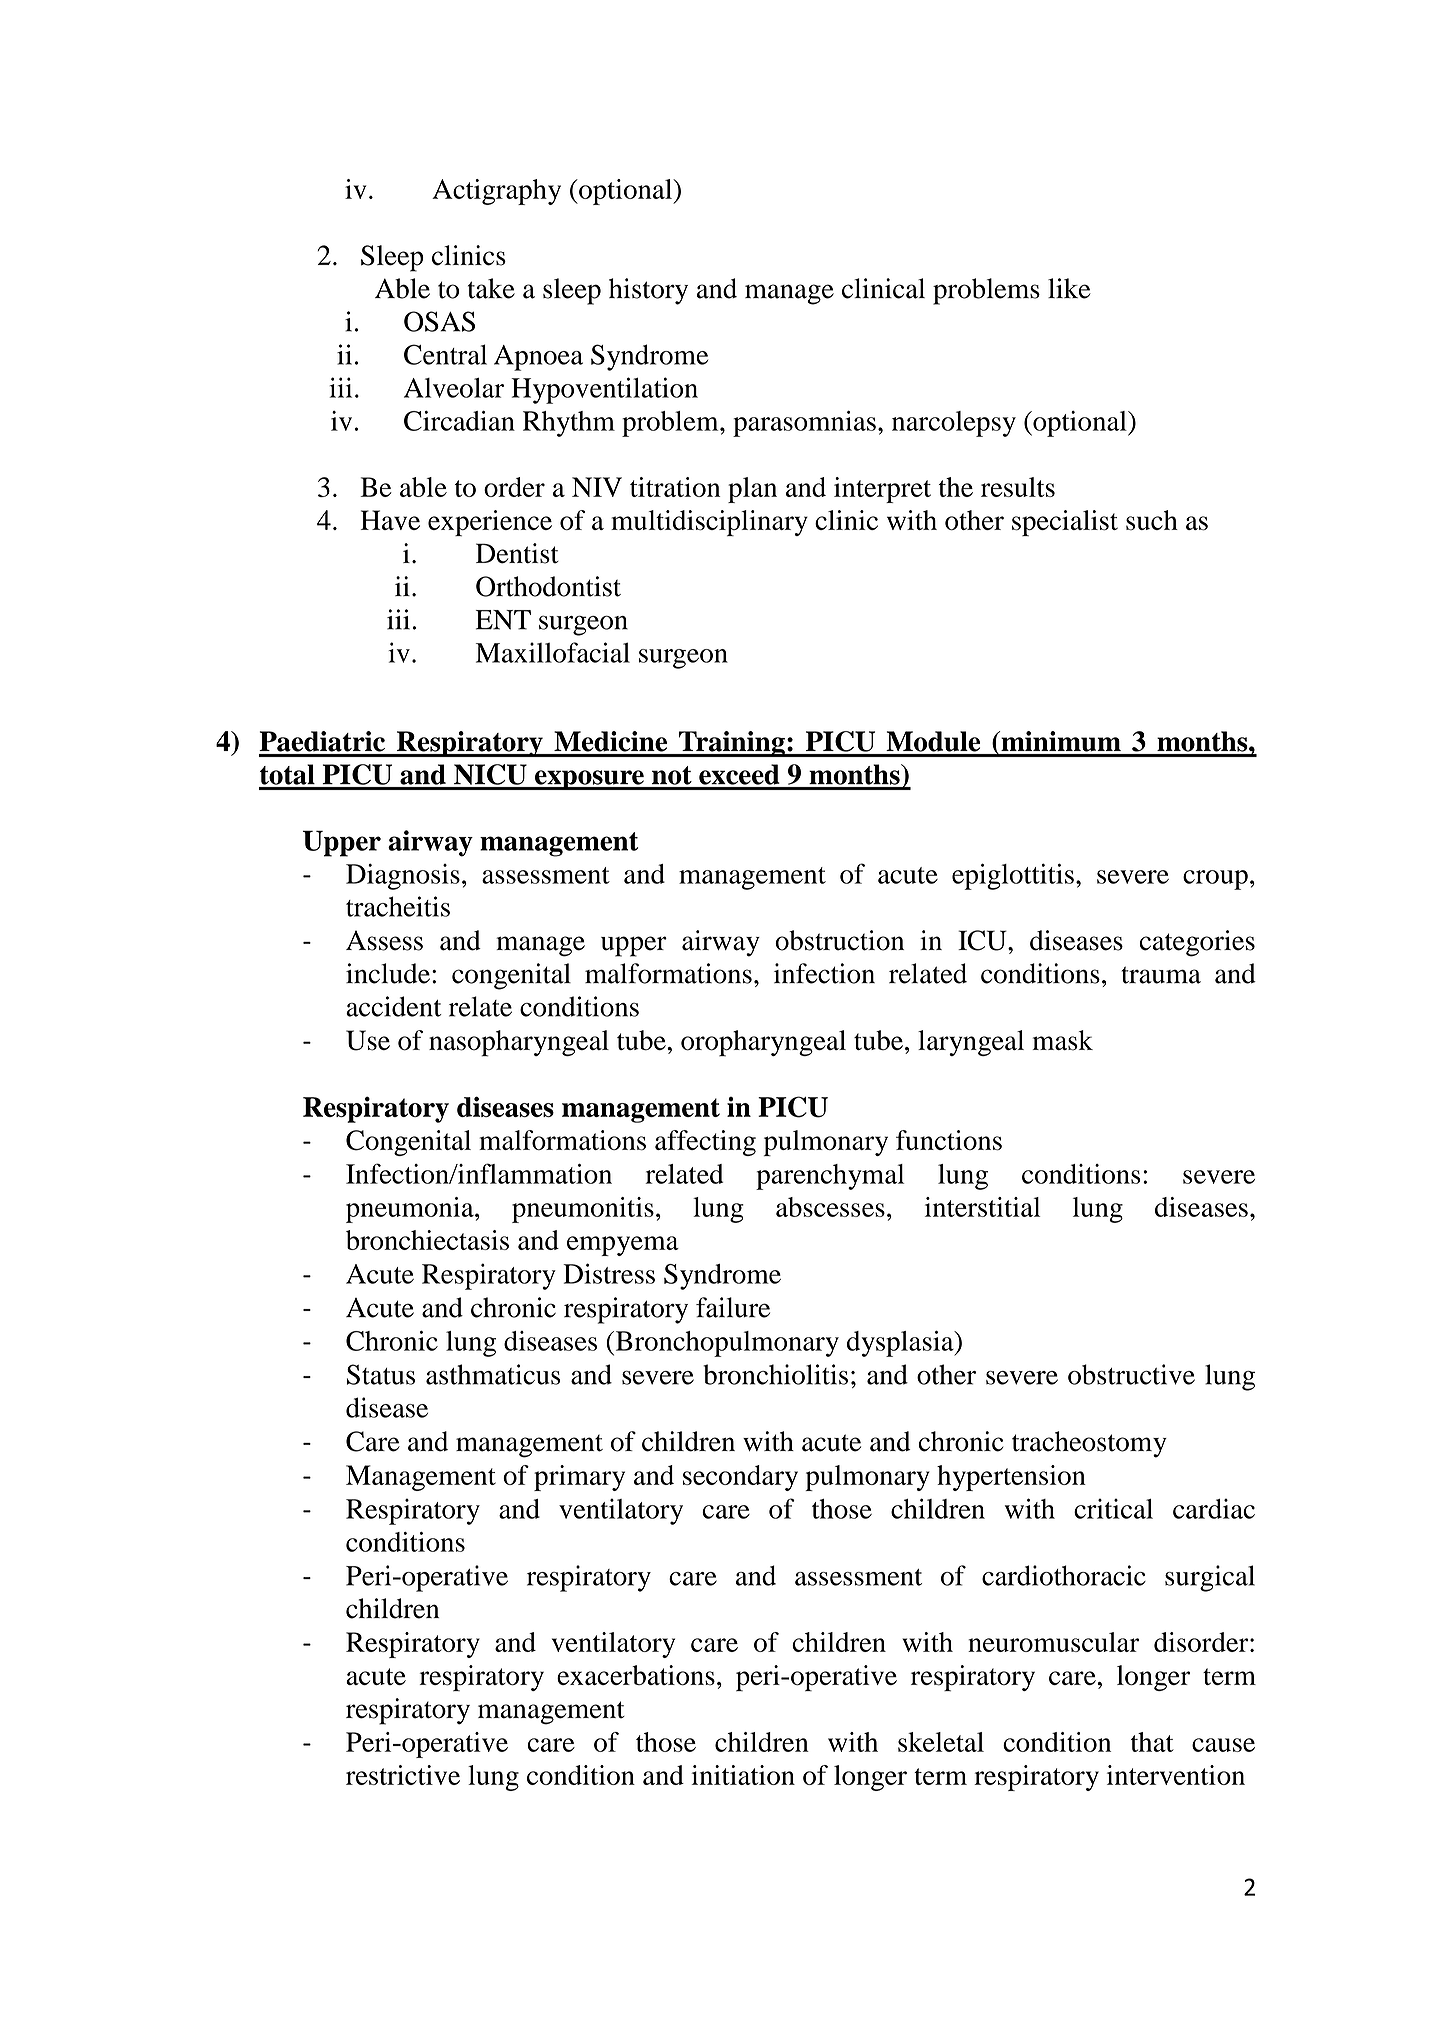 The width and height of the screenshot is (1429, 2020). I want to click on Training, so click(732, 744).
